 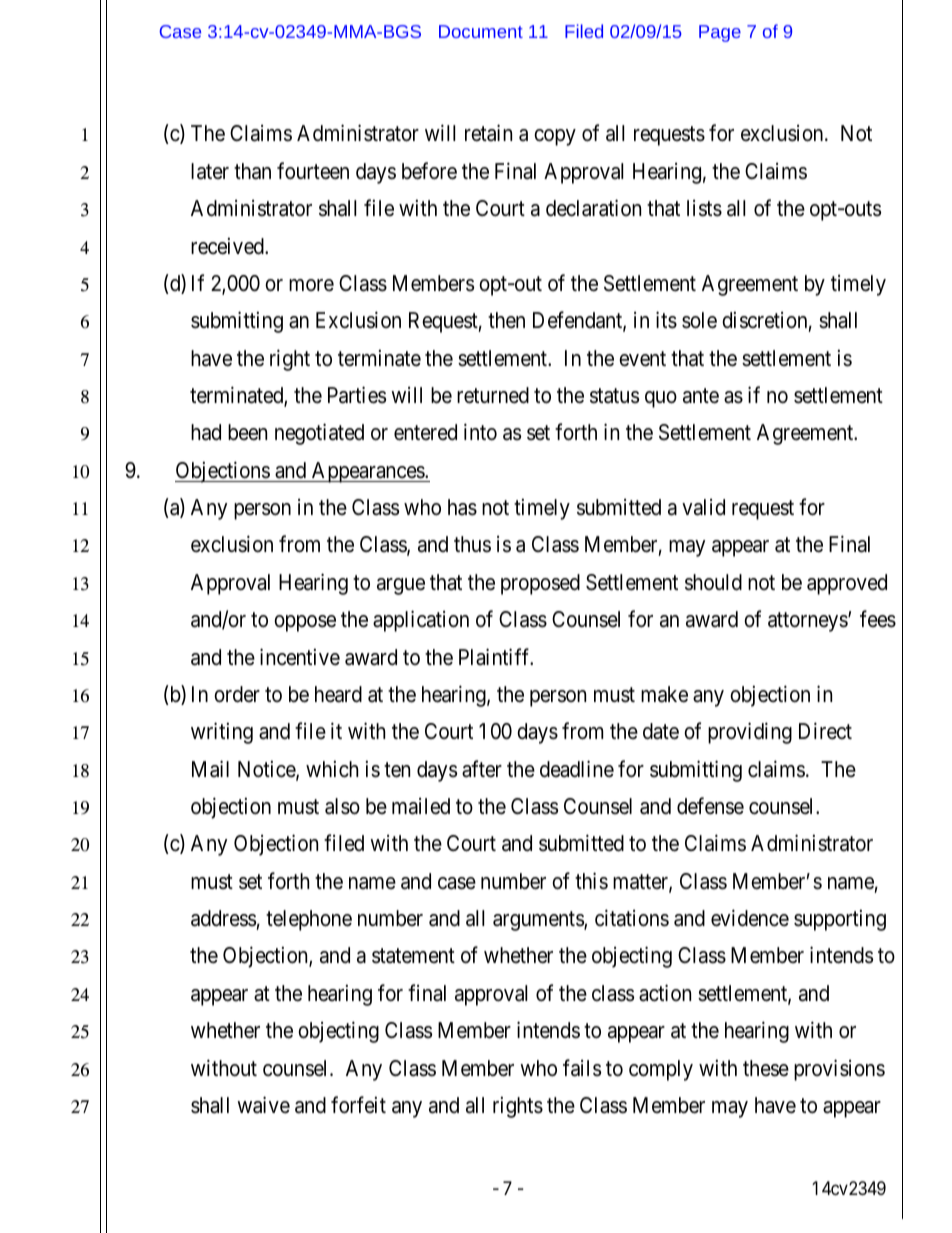 I want to click on waive, so click(x=263, y=1105).
